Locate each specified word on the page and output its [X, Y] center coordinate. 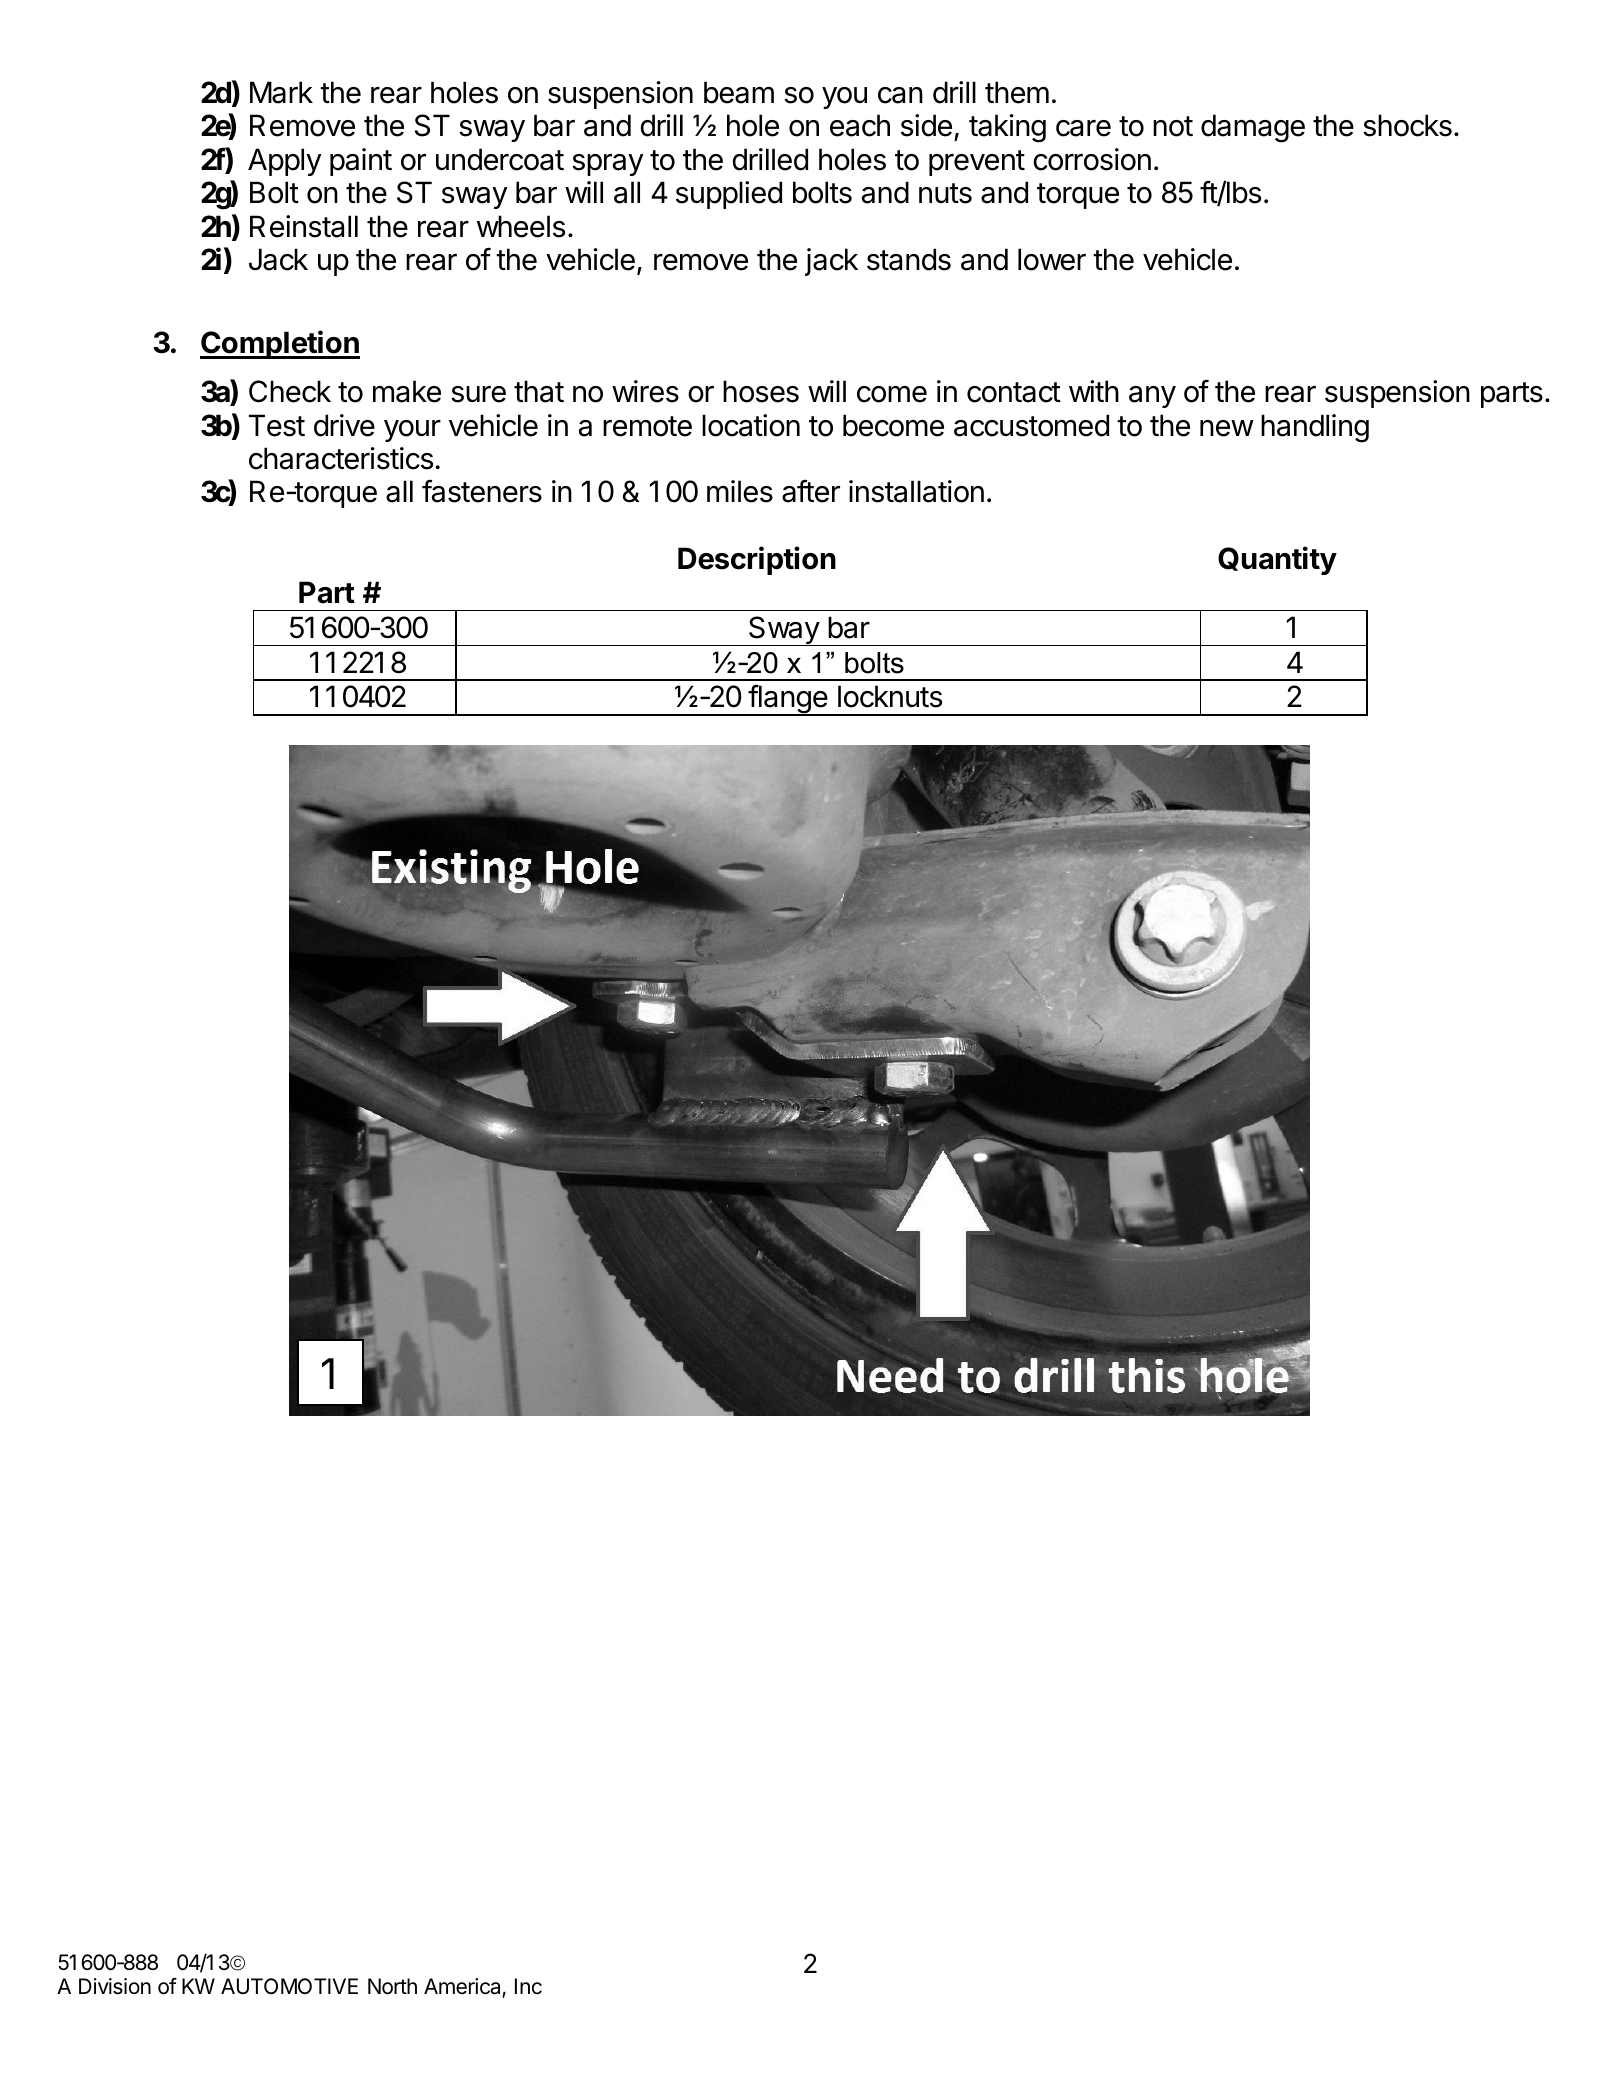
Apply [285, 162]
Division [115, 1986]
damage [1253, 128]
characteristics [341, 458]
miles [740, 491]
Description [757, 560]
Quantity [1277, 560]
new [1227, 428]
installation [916, 491]
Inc [528, 1986]
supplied [729, 195]
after [811, 491]
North [392, 1986]
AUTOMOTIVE [289, 1986]
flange [787, 700]
